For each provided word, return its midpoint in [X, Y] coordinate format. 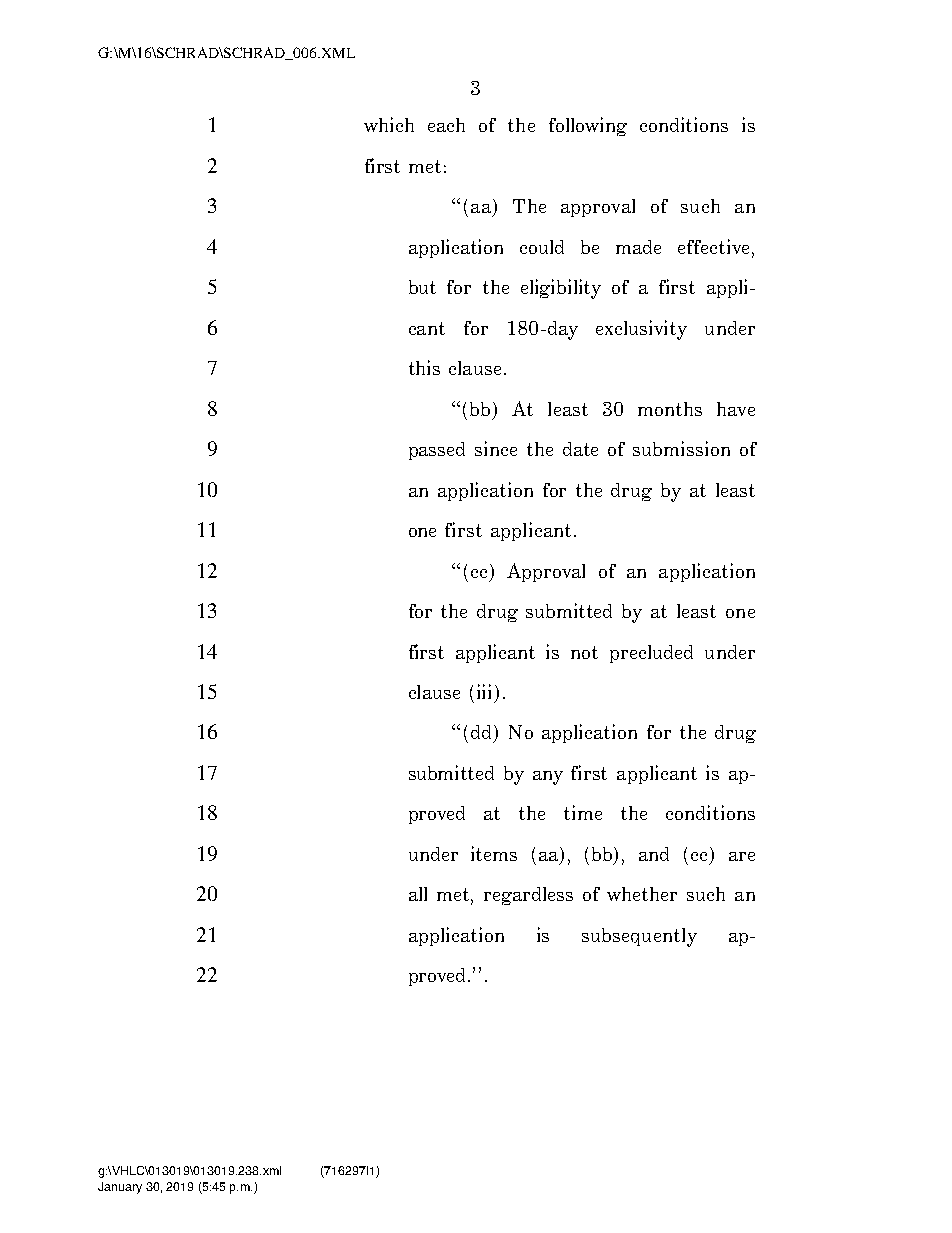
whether [642, 894]
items [494, 853]
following [588, 126]
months [670, 409]
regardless [528, 896]
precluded [651, 654]
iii [486, 691]
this [424, 367]
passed [437, 451]
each [446, 125]
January [120, 1188]
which [389, 124]
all [418, 894]
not [584, 652]
